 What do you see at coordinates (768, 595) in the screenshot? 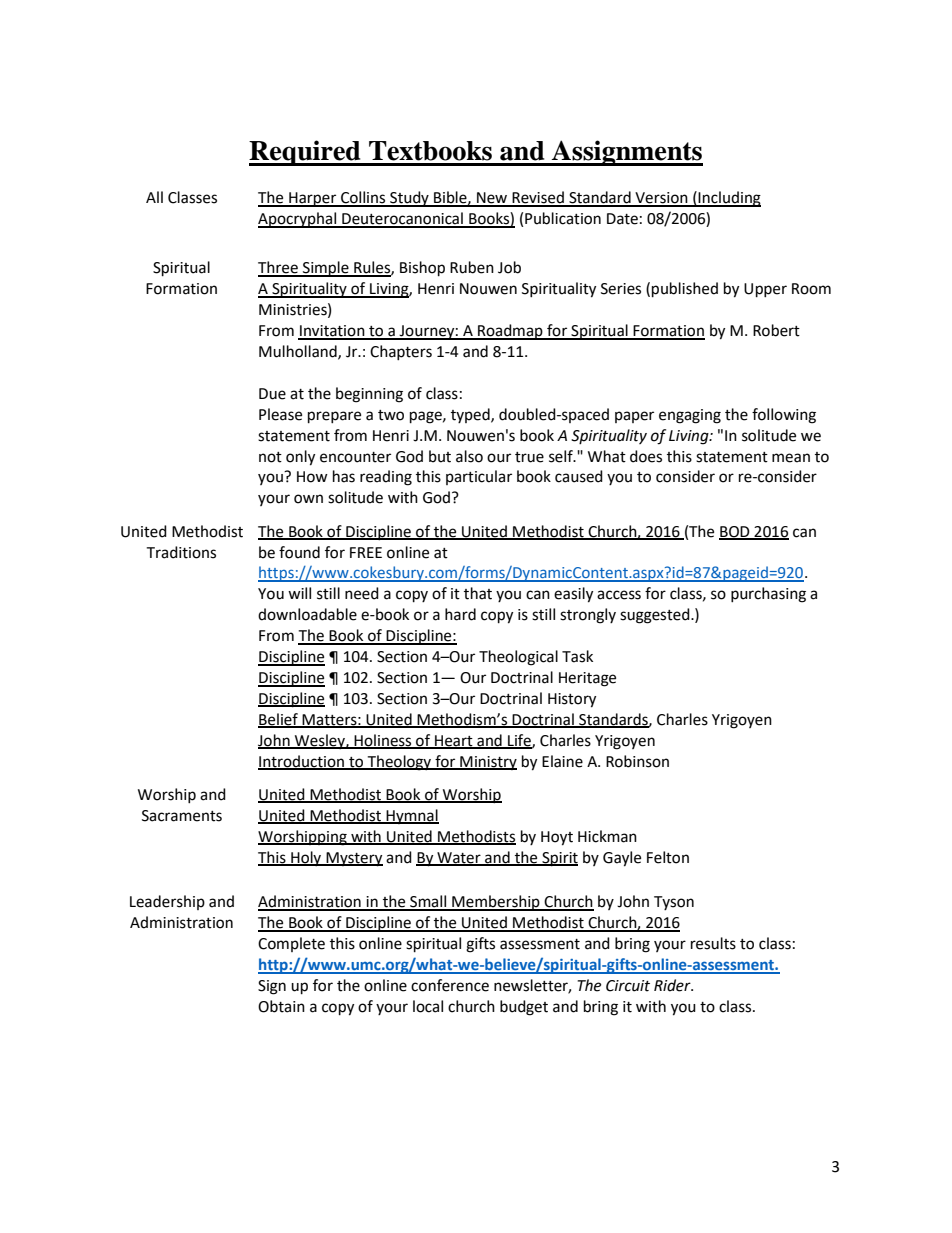
I see `purchasing` at bounding box center [768, 595].
